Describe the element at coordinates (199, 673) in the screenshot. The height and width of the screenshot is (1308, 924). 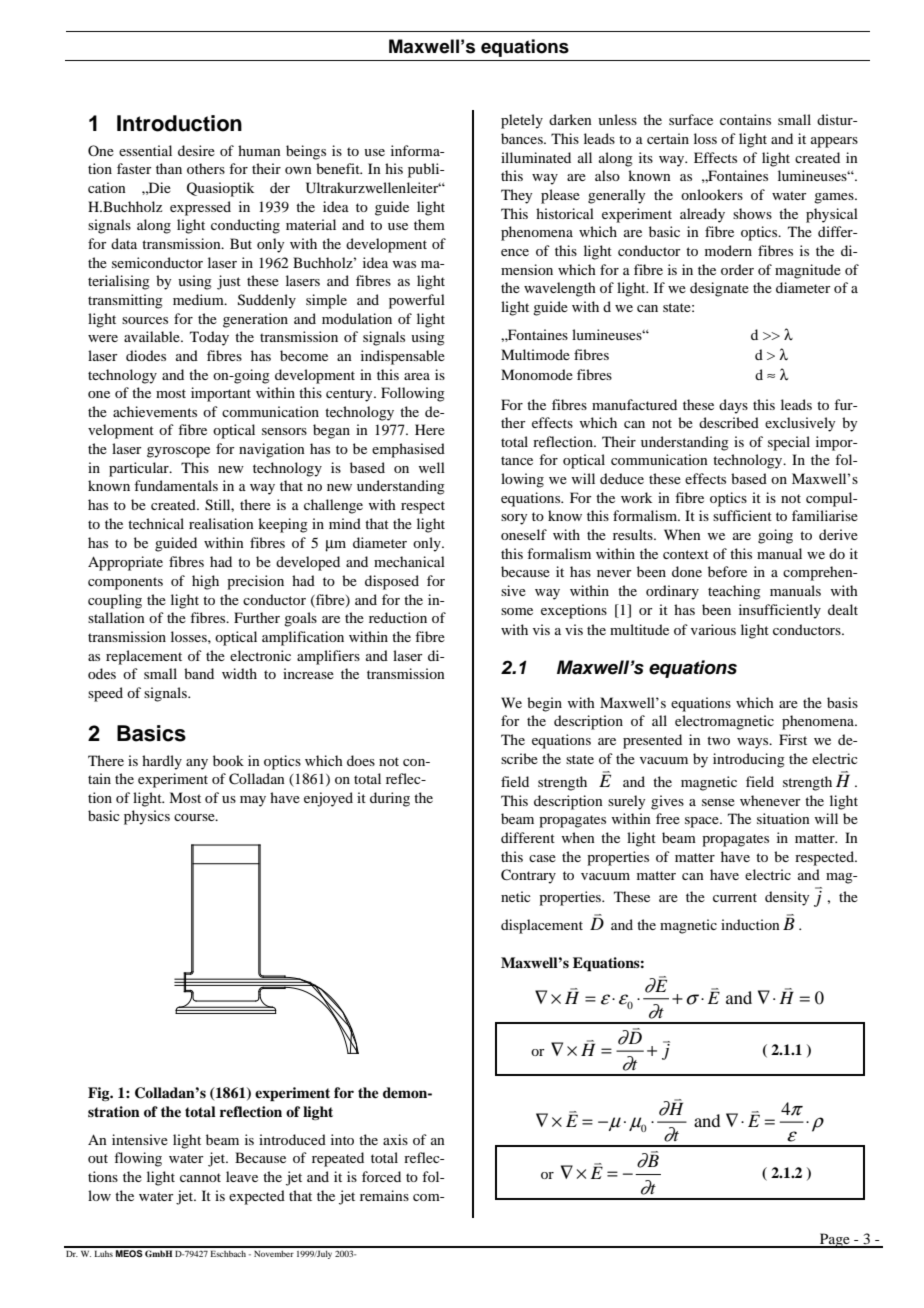
I see `band` at that location.
